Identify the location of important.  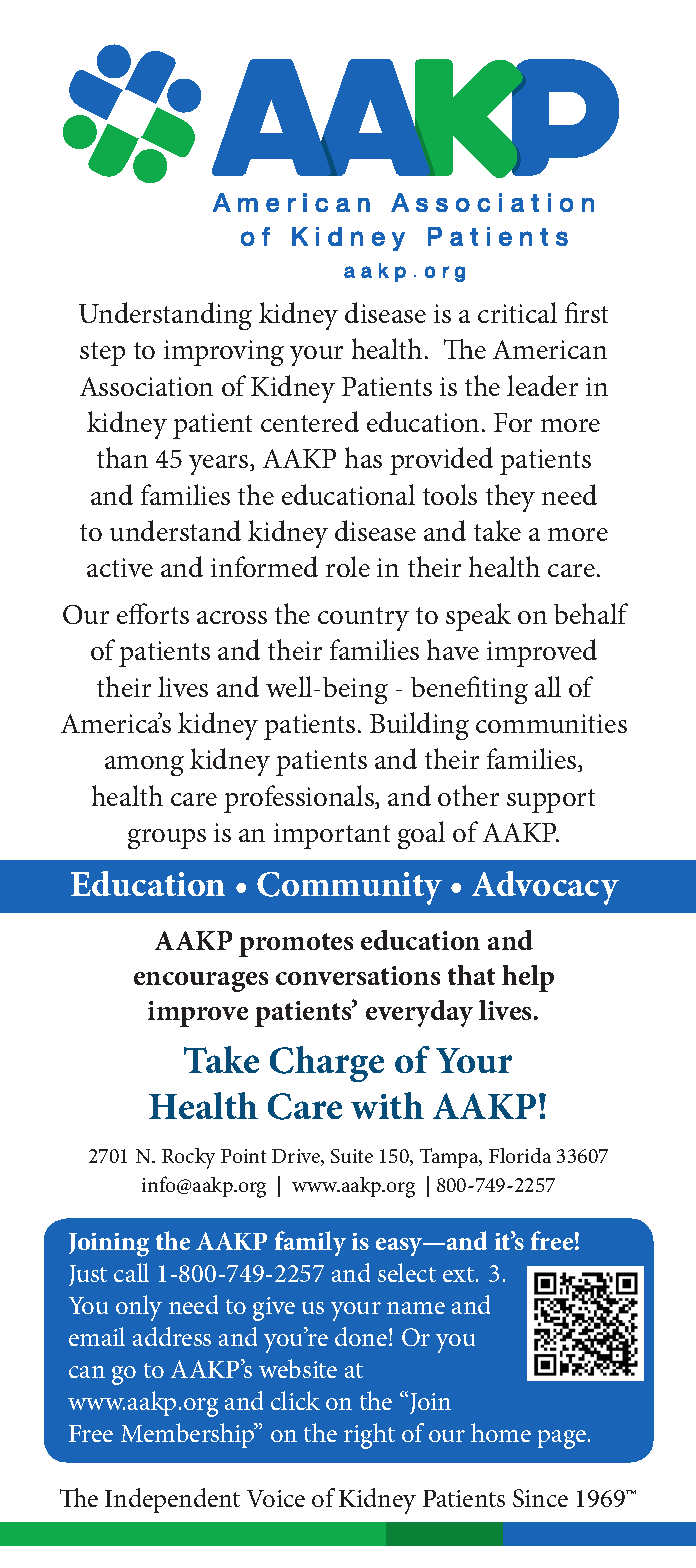
(332, 836).
